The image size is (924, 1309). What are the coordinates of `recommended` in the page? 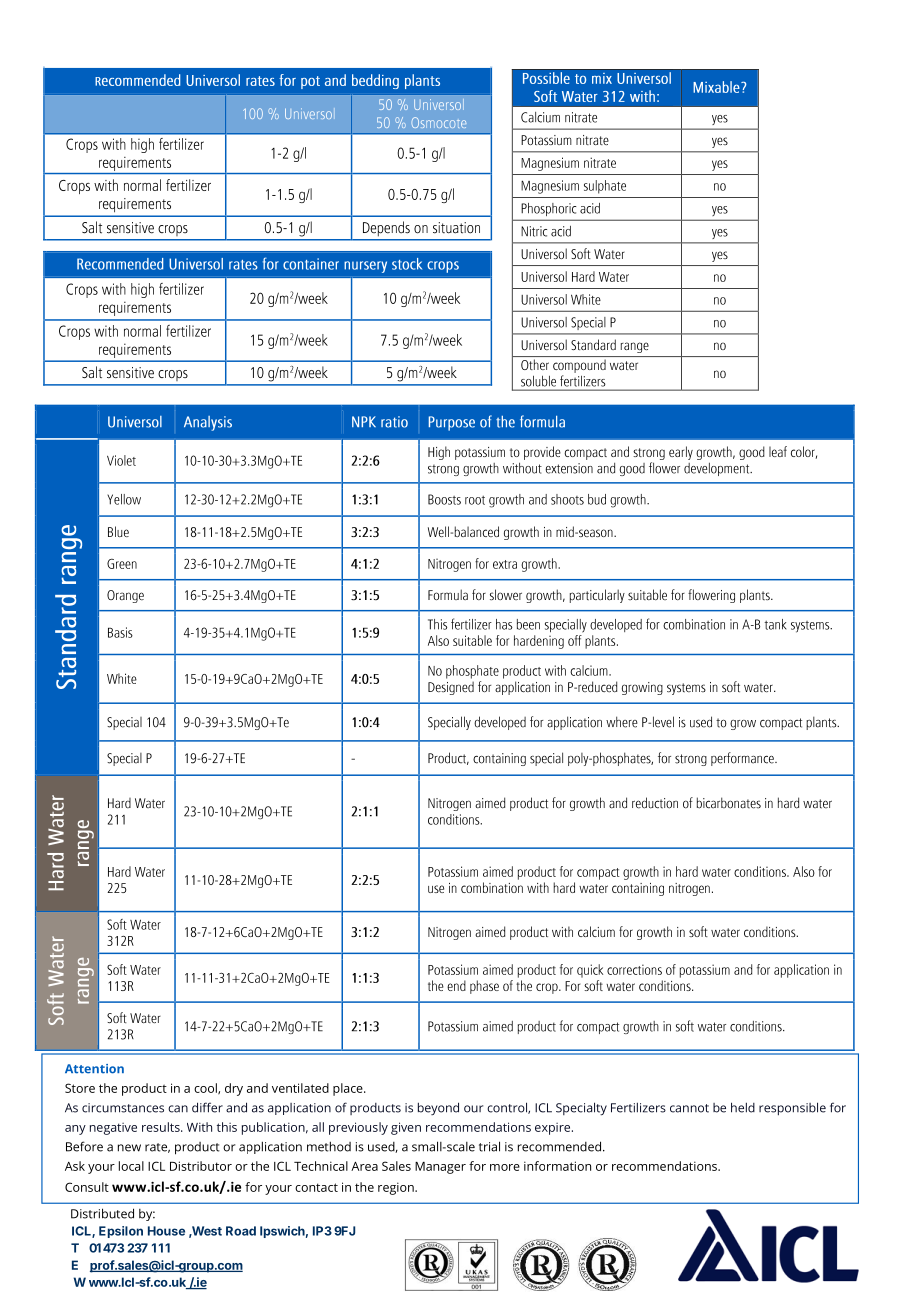 It's located at (561, 1146).
